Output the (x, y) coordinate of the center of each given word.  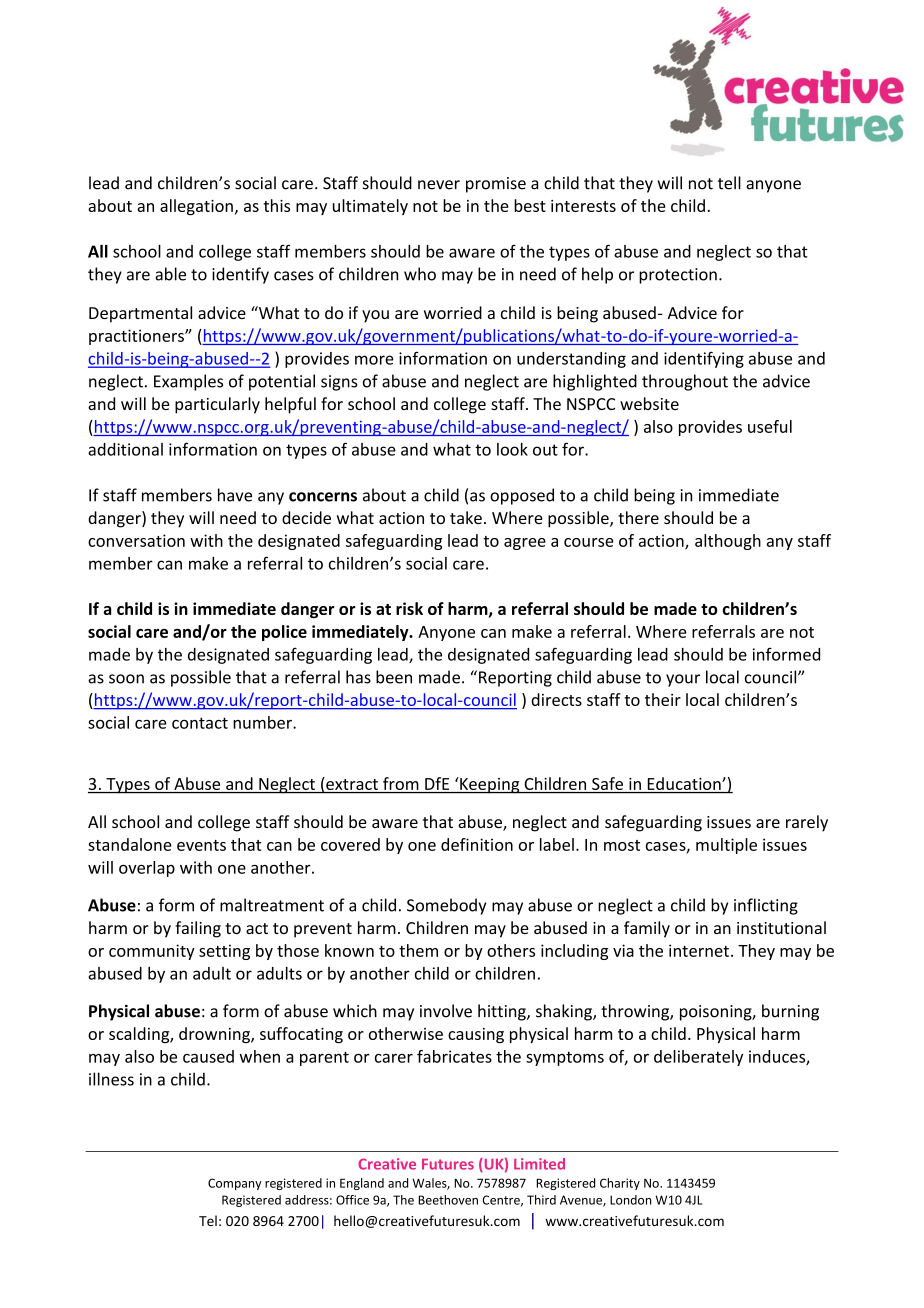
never (439, 185)
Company (235, 1184)
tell (729, 183)
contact (200, 723)
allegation (196, 207)
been (394, 677)
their (663, 699)
